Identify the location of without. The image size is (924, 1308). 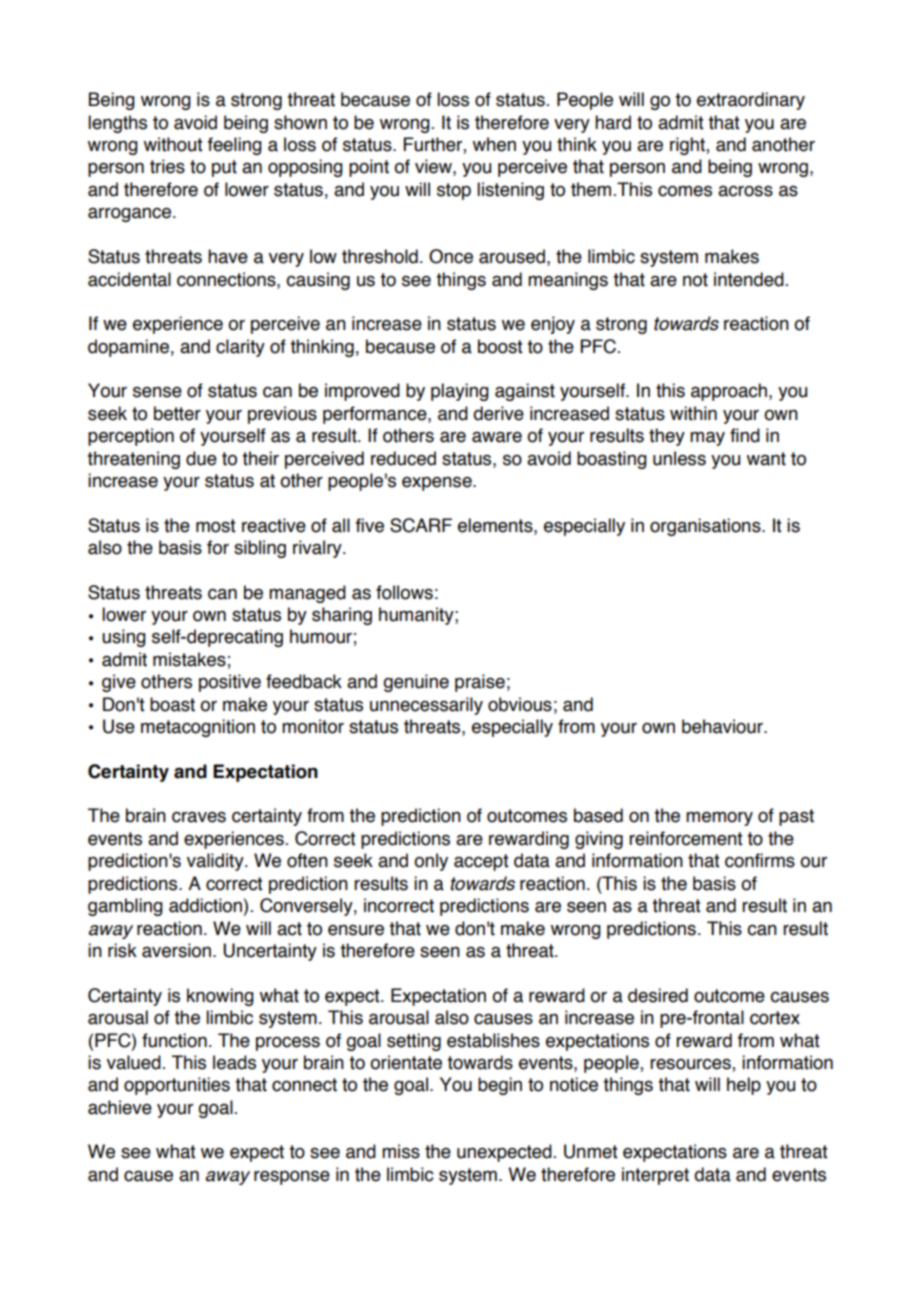
(173, 144).
